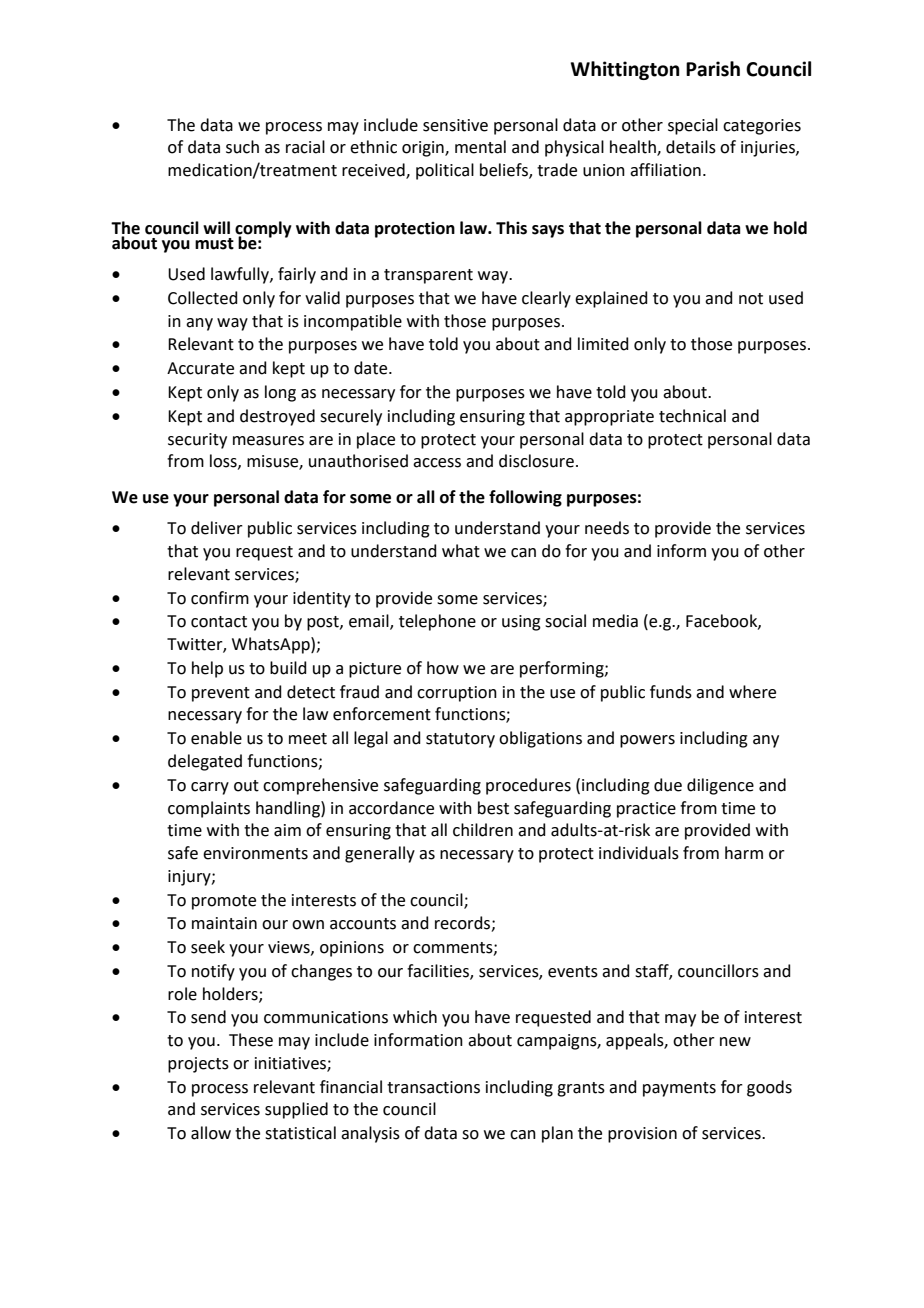  I want to click on technical, so click(692, 416).
